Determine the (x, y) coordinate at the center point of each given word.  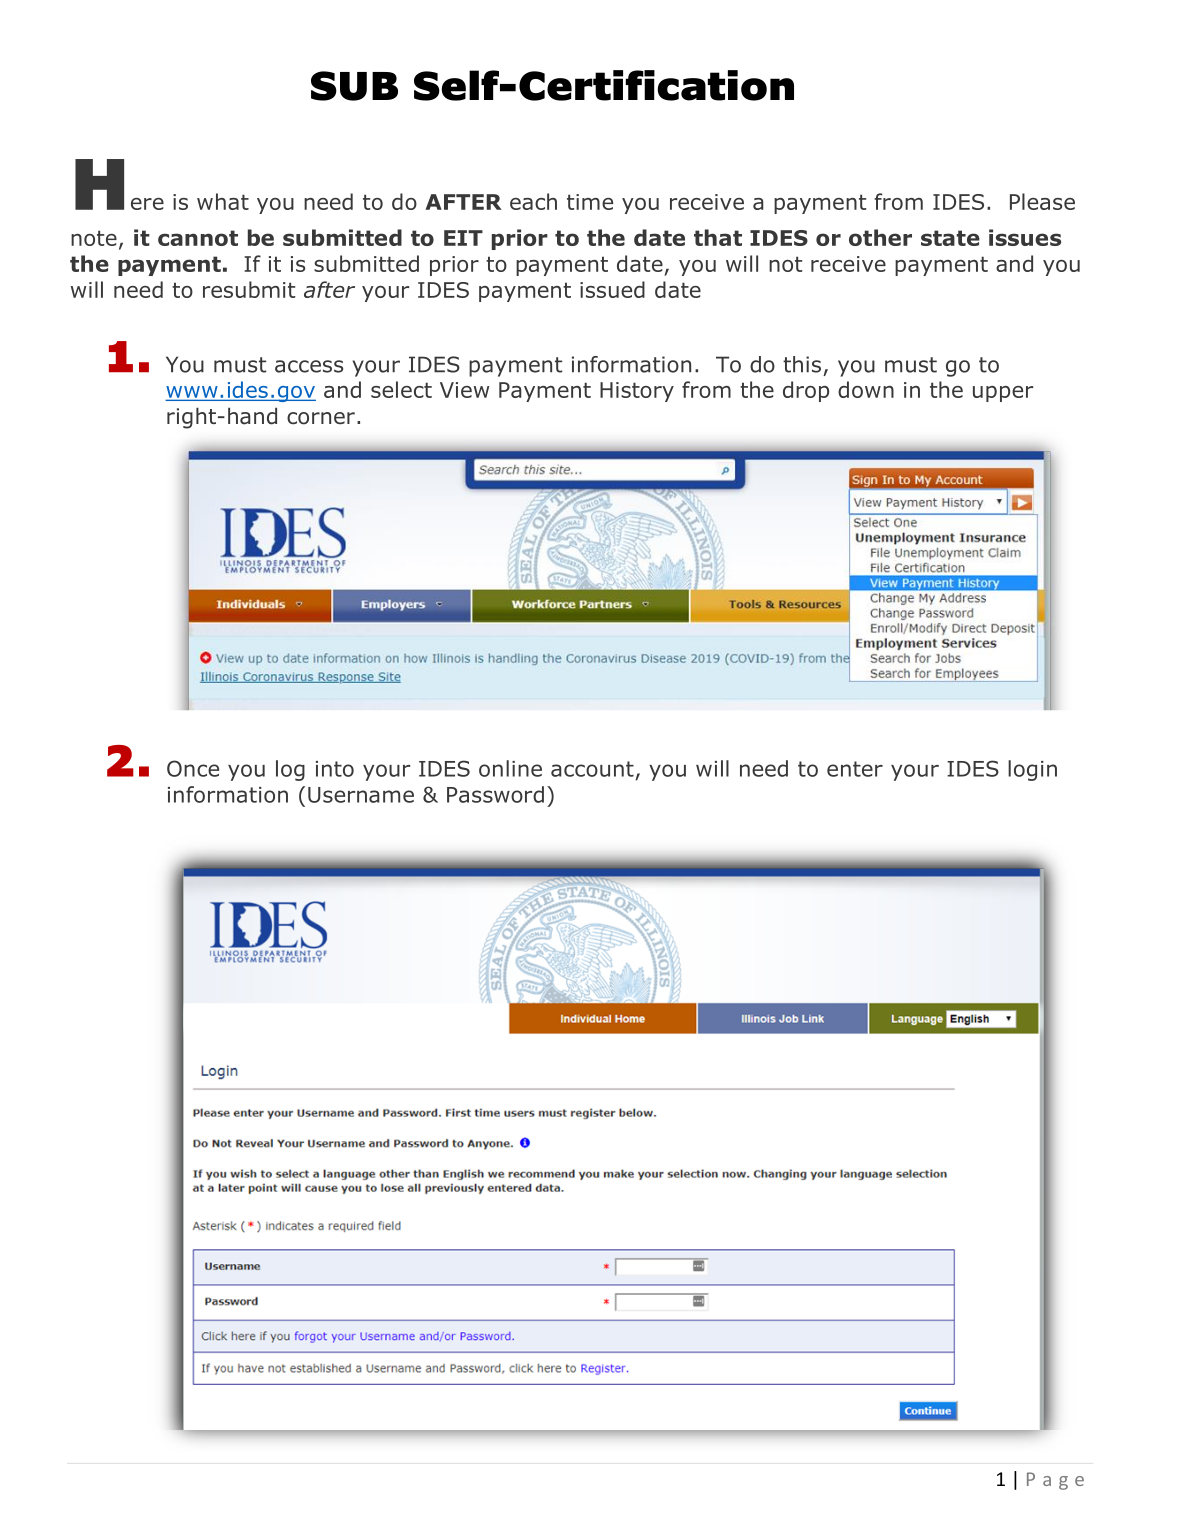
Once (193, 768)
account (592, 769)
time (590, 202)
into (335, 769)
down (866, 389)
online (510, 768)
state (950, 238)
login (1032, 770)
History (637, 392)
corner (321, 418)
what (223, 201)
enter (855, 769)
